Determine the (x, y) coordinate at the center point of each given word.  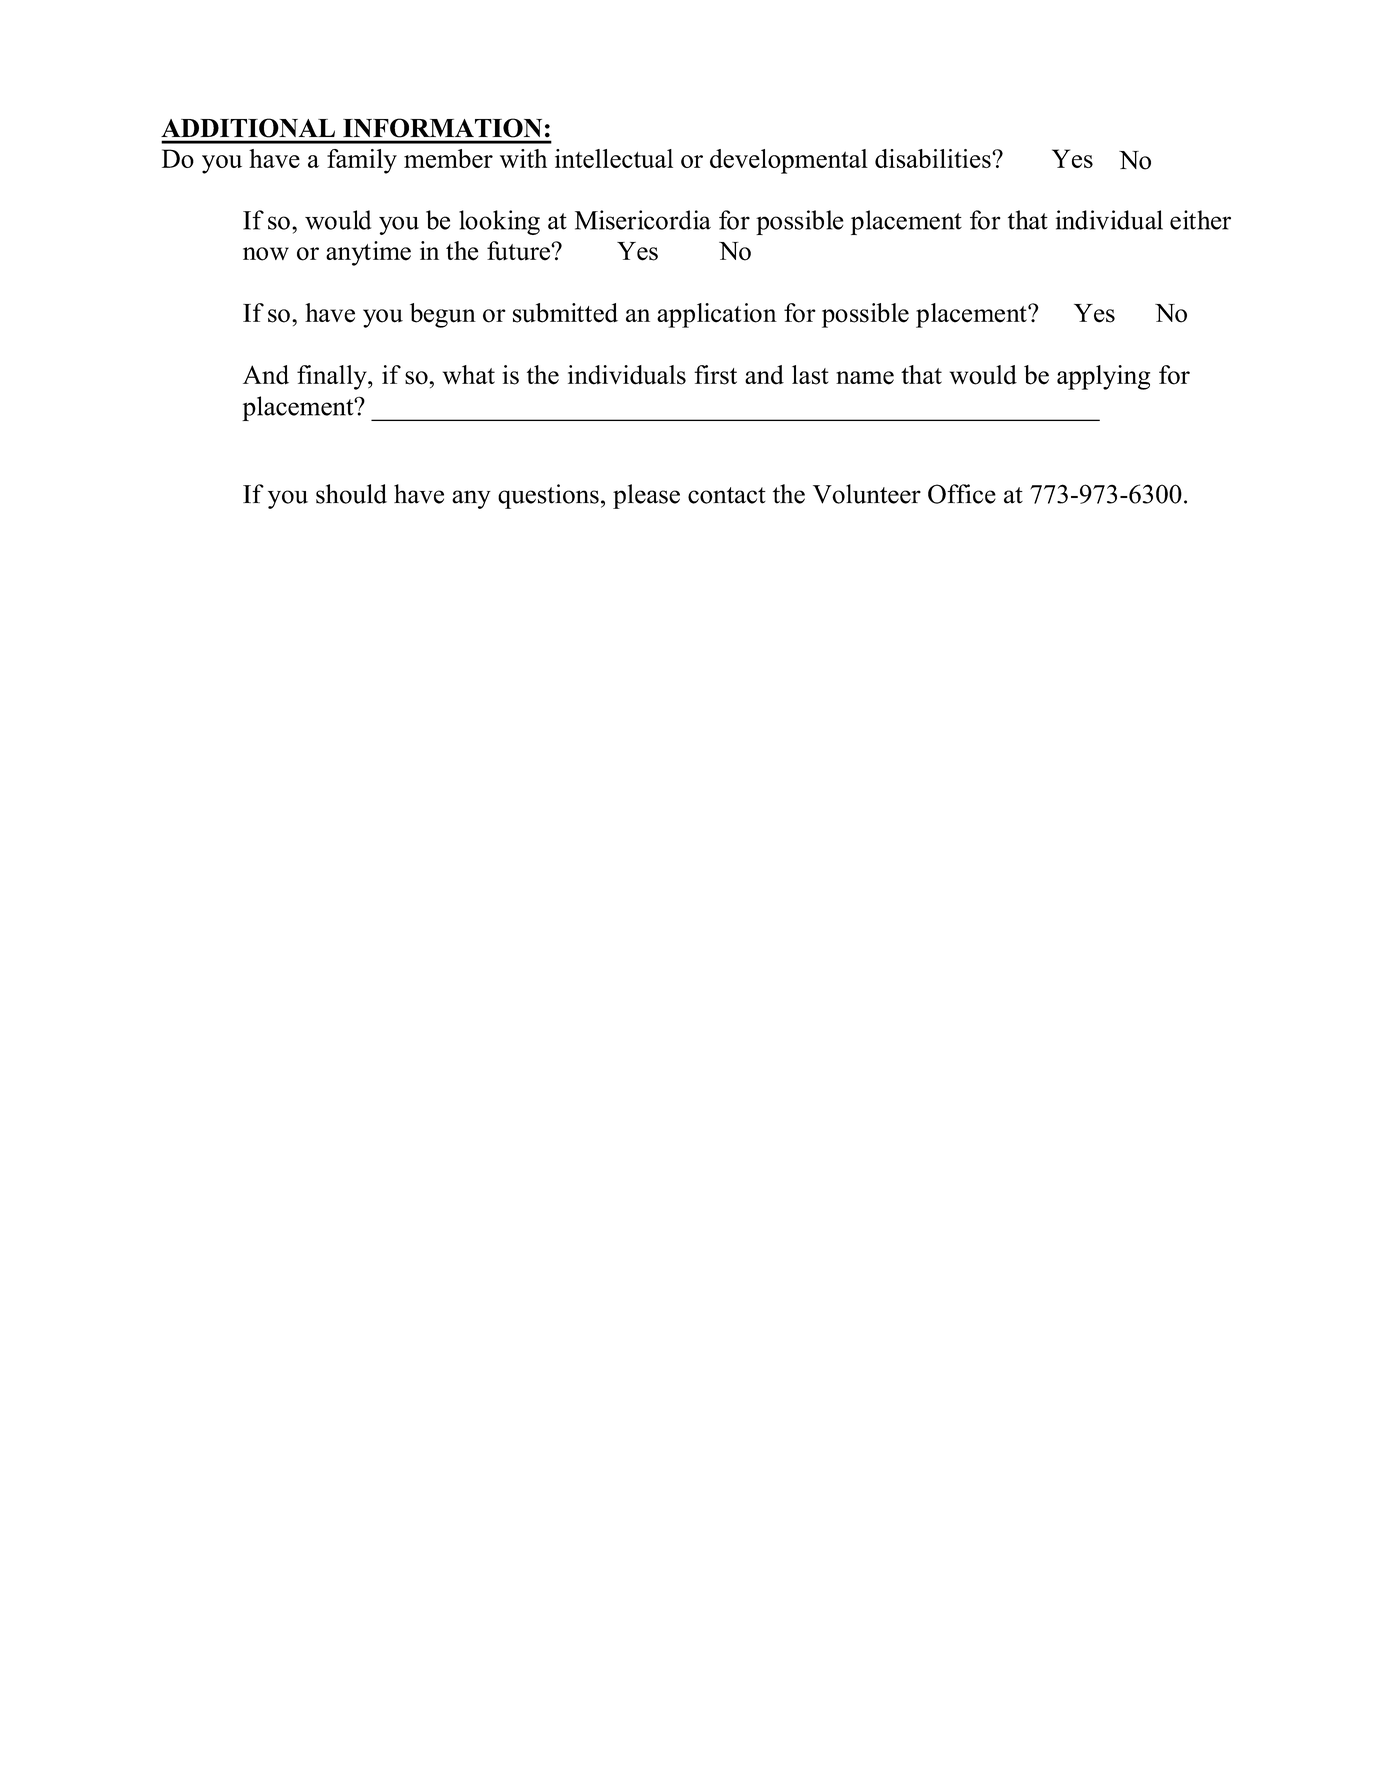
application (717, 315)
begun (443, 315)
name (865, 378)
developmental (789, 161)
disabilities (934, 158)
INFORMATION (442, 128)
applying (1103, 377)
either (1200, 220)
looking (499, 222)
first (715, 375)
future (519, 251)
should (351, 494)
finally (333, 377)
